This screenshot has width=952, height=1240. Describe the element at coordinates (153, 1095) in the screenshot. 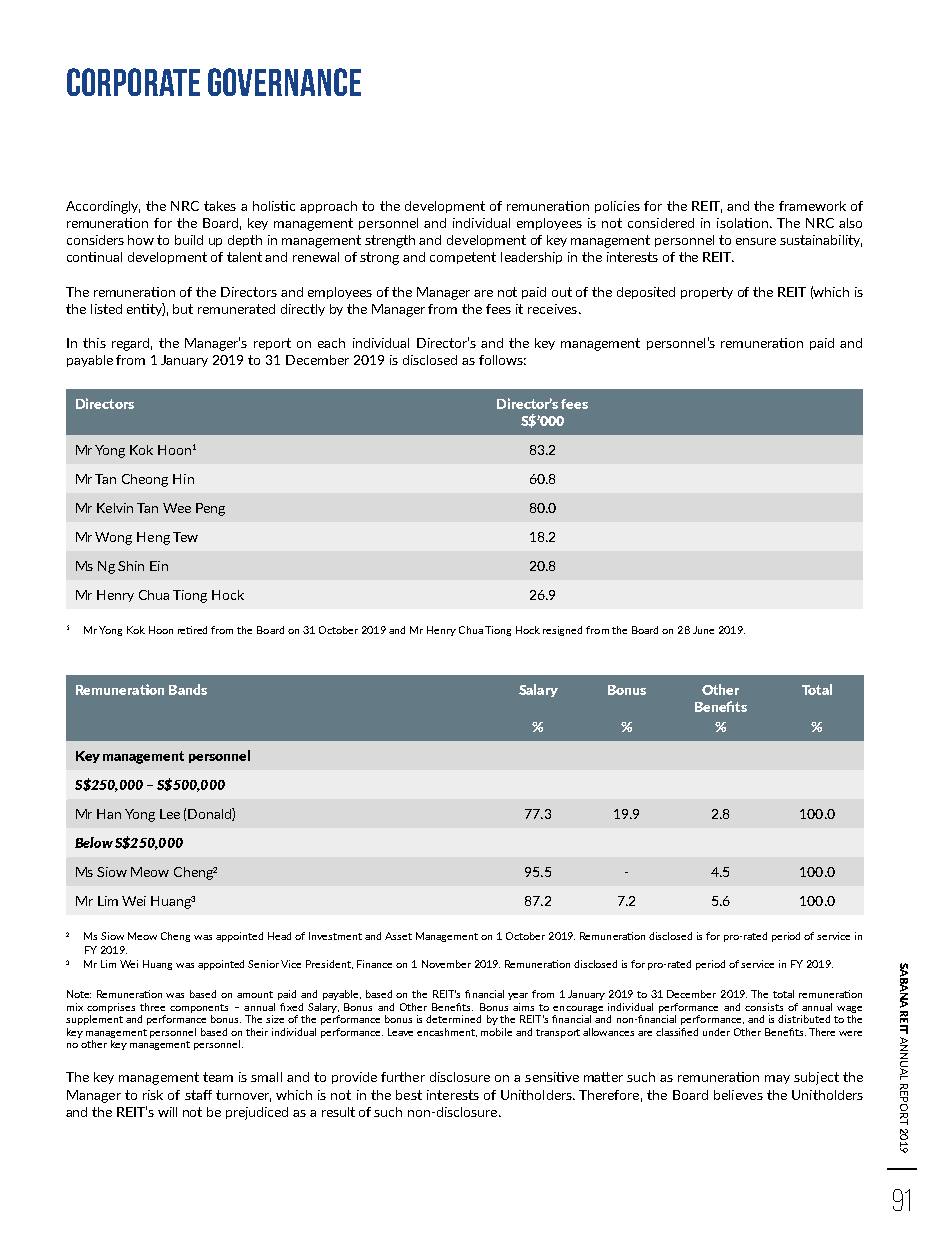

I see `risk` at that location.
